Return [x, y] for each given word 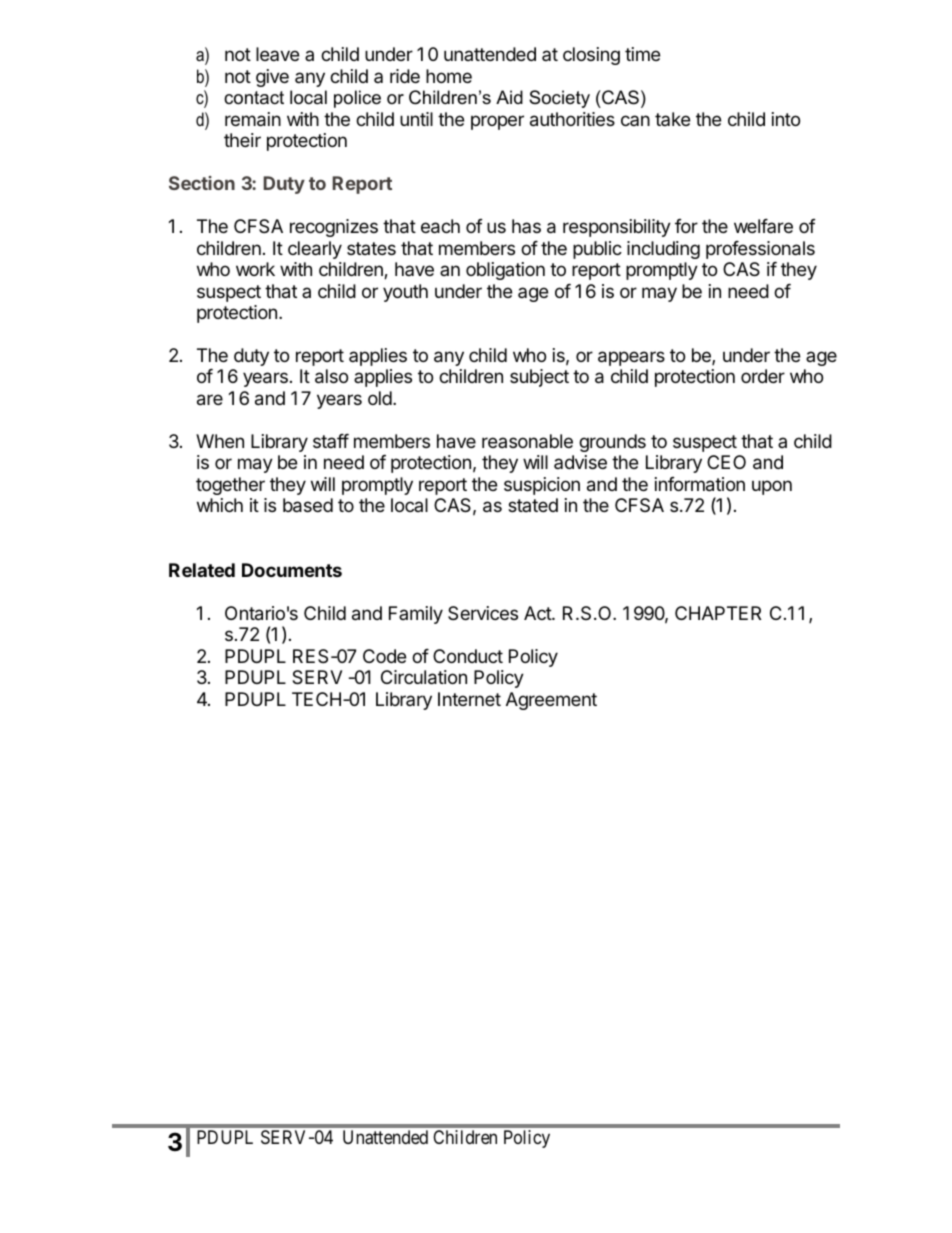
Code [384, 656]
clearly [315, 250]
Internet [469, 699]
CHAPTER [718, 613]
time [642, 54]
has [526, 226]
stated [533, 505]
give [272, 78]
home [449, 76]
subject [539, 378]
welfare [763, 226]
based [308, 505]
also [331, 376]
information [700, 484]
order [763, 376]
